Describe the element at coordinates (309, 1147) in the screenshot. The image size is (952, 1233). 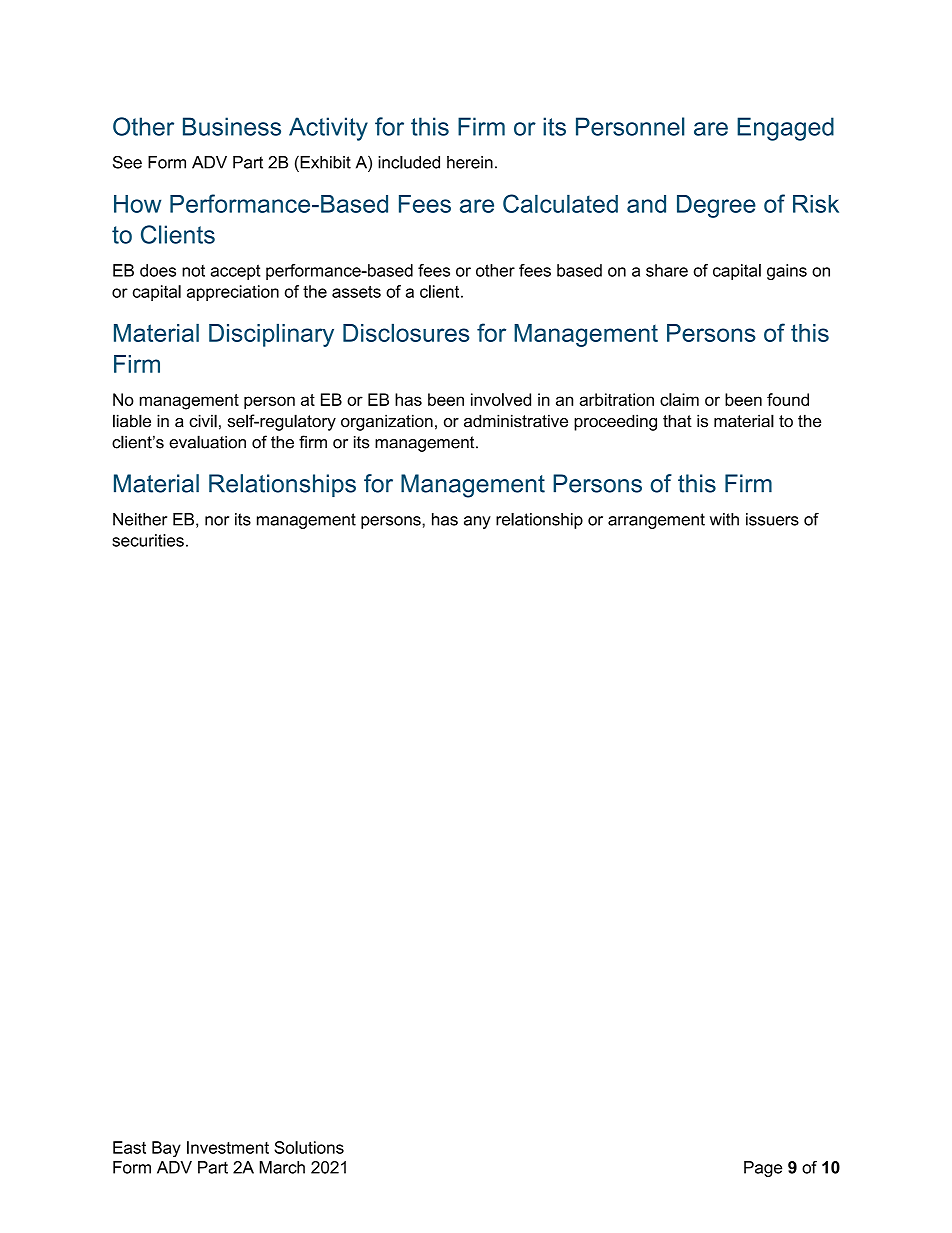
I see `Solutions` at that location.
